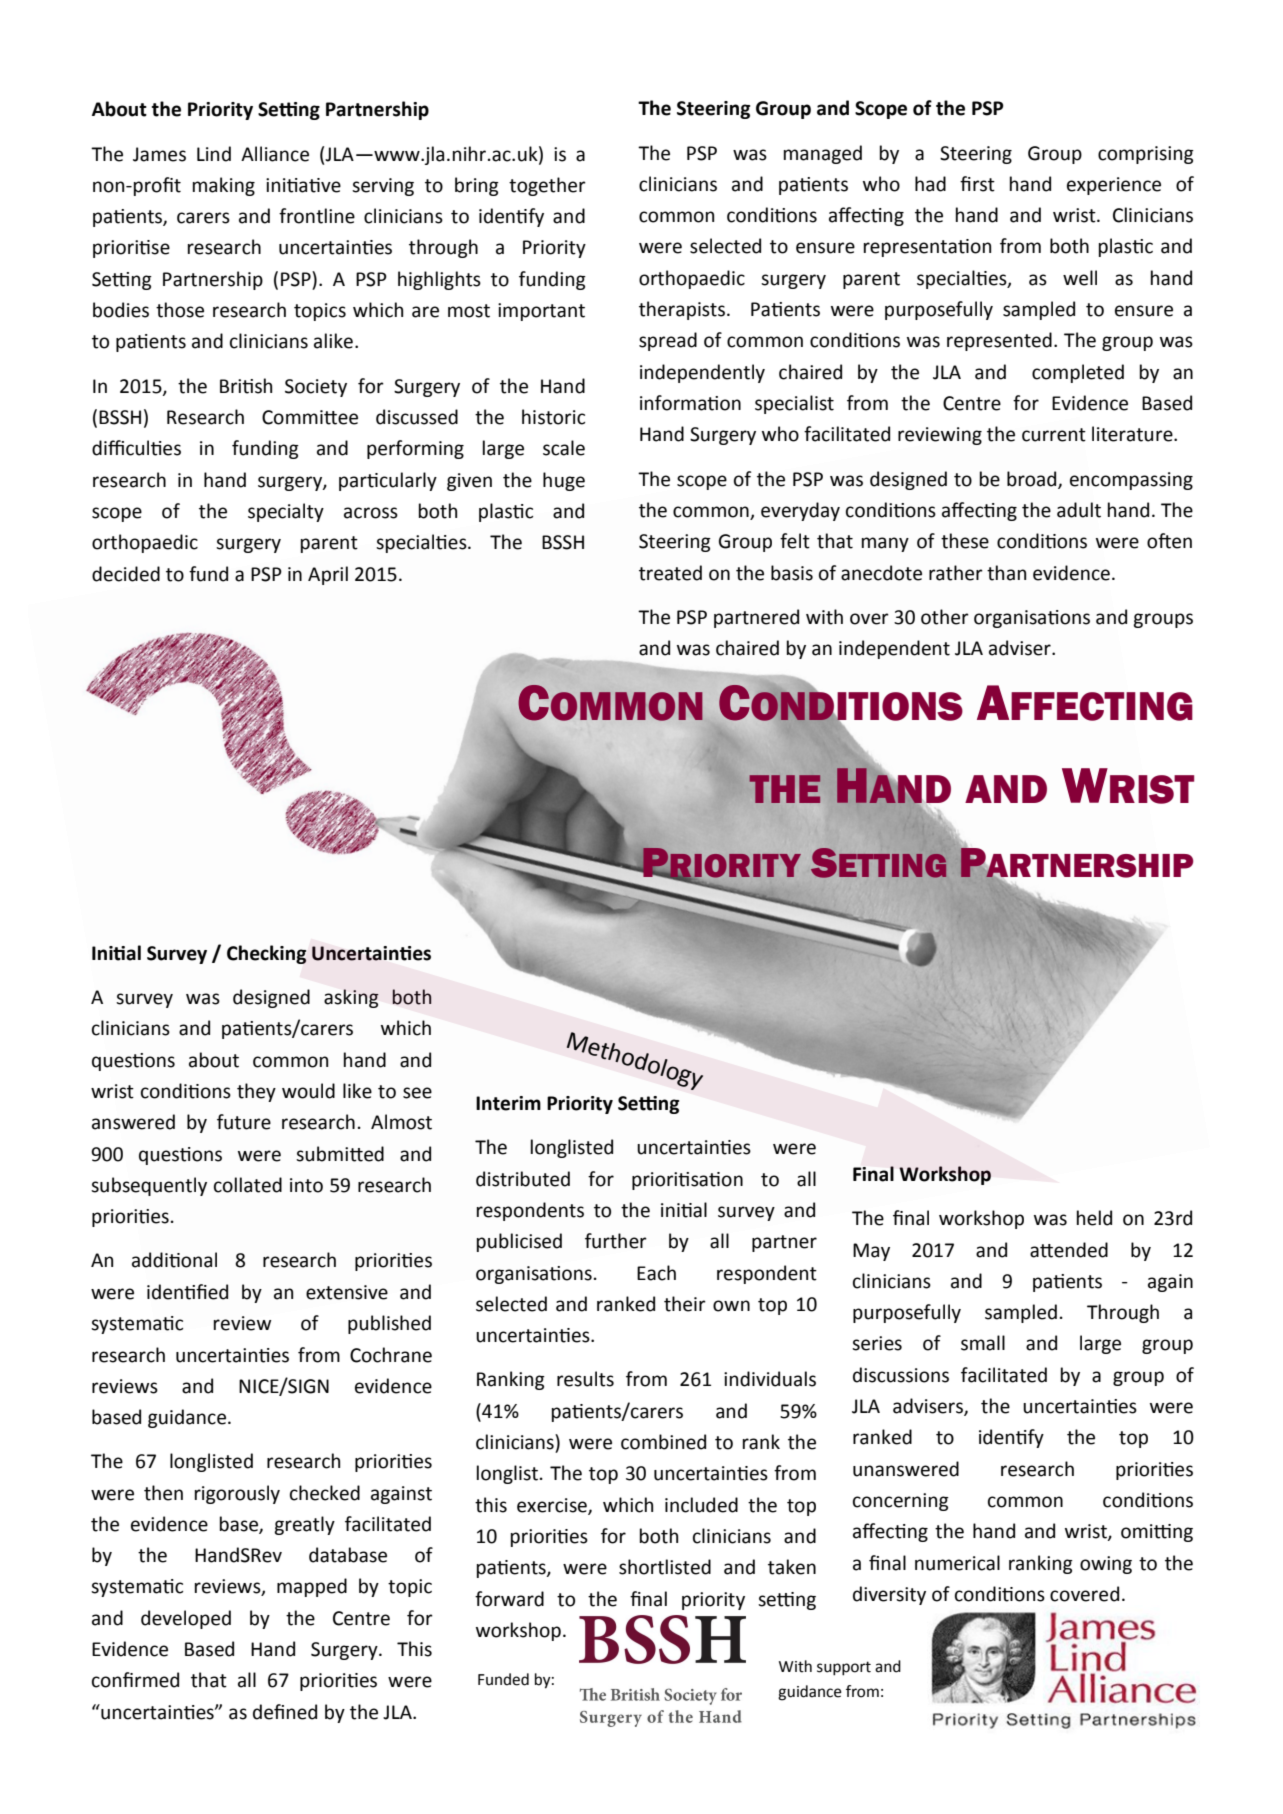  Describe the element at coordinates (564, 481) in the screenshot. I see `huge` at that location.
